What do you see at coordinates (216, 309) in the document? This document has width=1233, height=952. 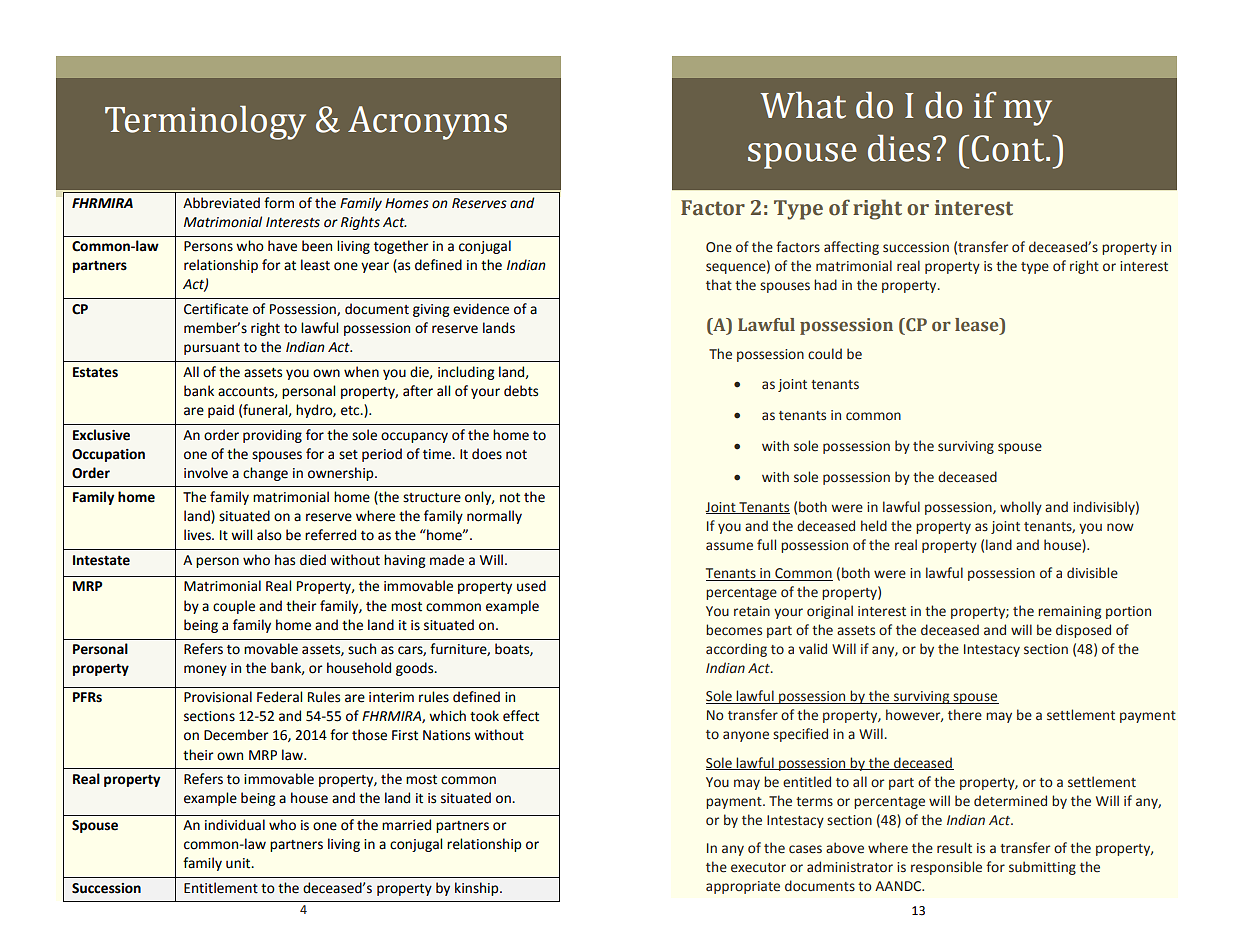 I see `Certificate` at bounding box center [216, 309].
